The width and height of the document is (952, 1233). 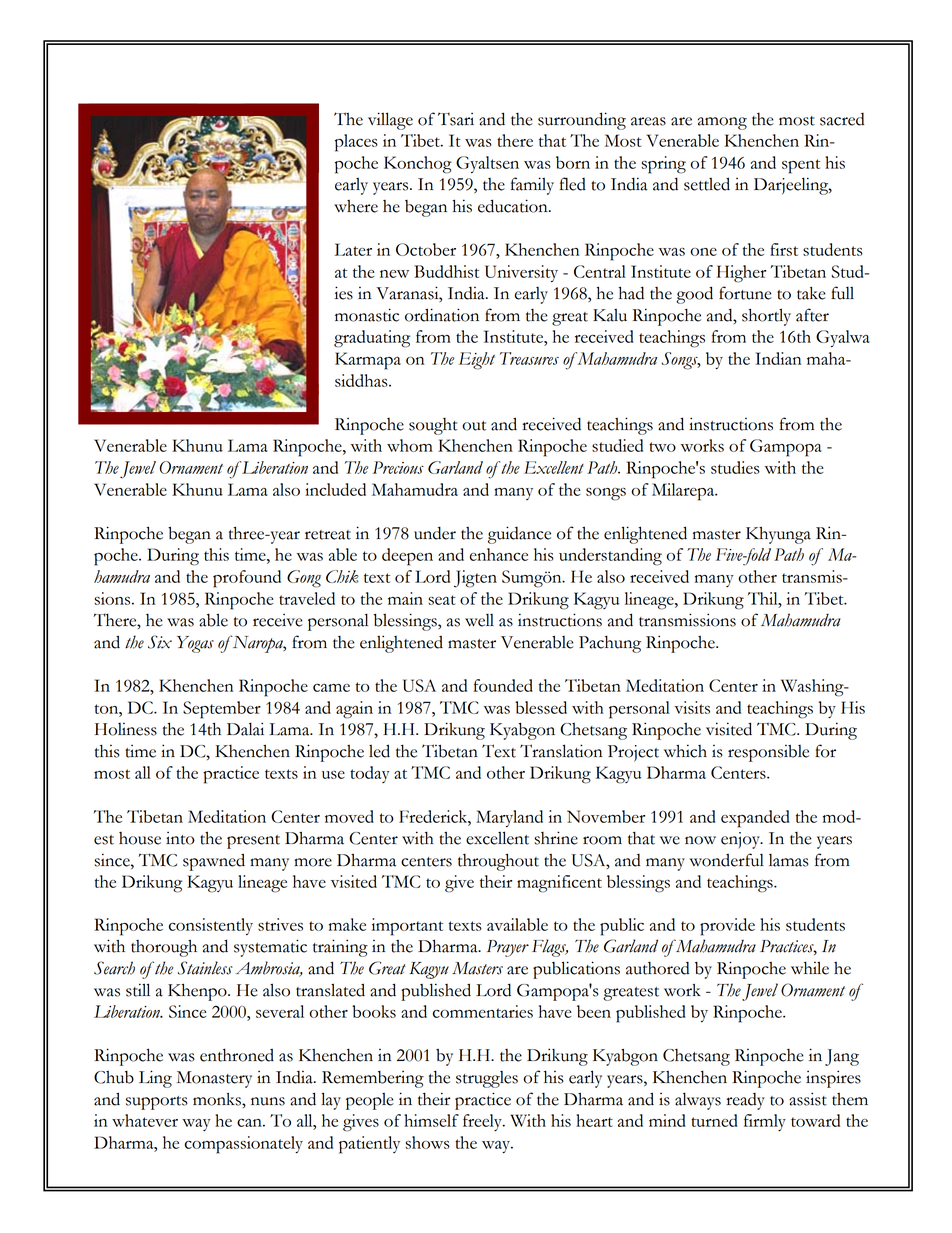 I want to click on freely, so click(x=483, y=1122).
